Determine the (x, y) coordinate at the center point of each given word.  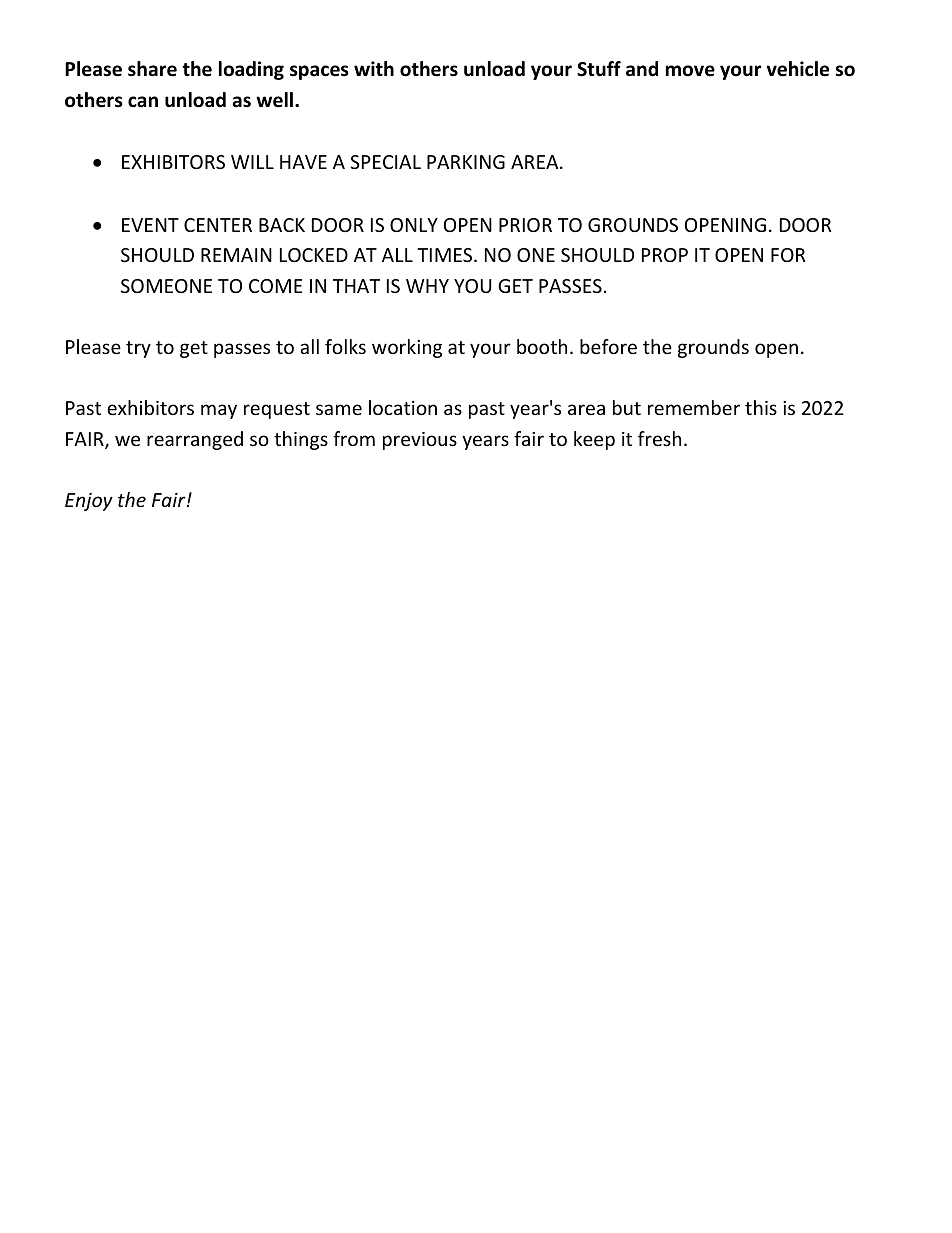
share (152, 69)
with (374, 69)
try (138, 349)
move (690, 71)
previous (420, 441)
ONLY (414, 225)
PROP (665, 255)
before (608, 346)
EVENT (150, 225)
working (407, 348)
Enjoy (89, 502)
